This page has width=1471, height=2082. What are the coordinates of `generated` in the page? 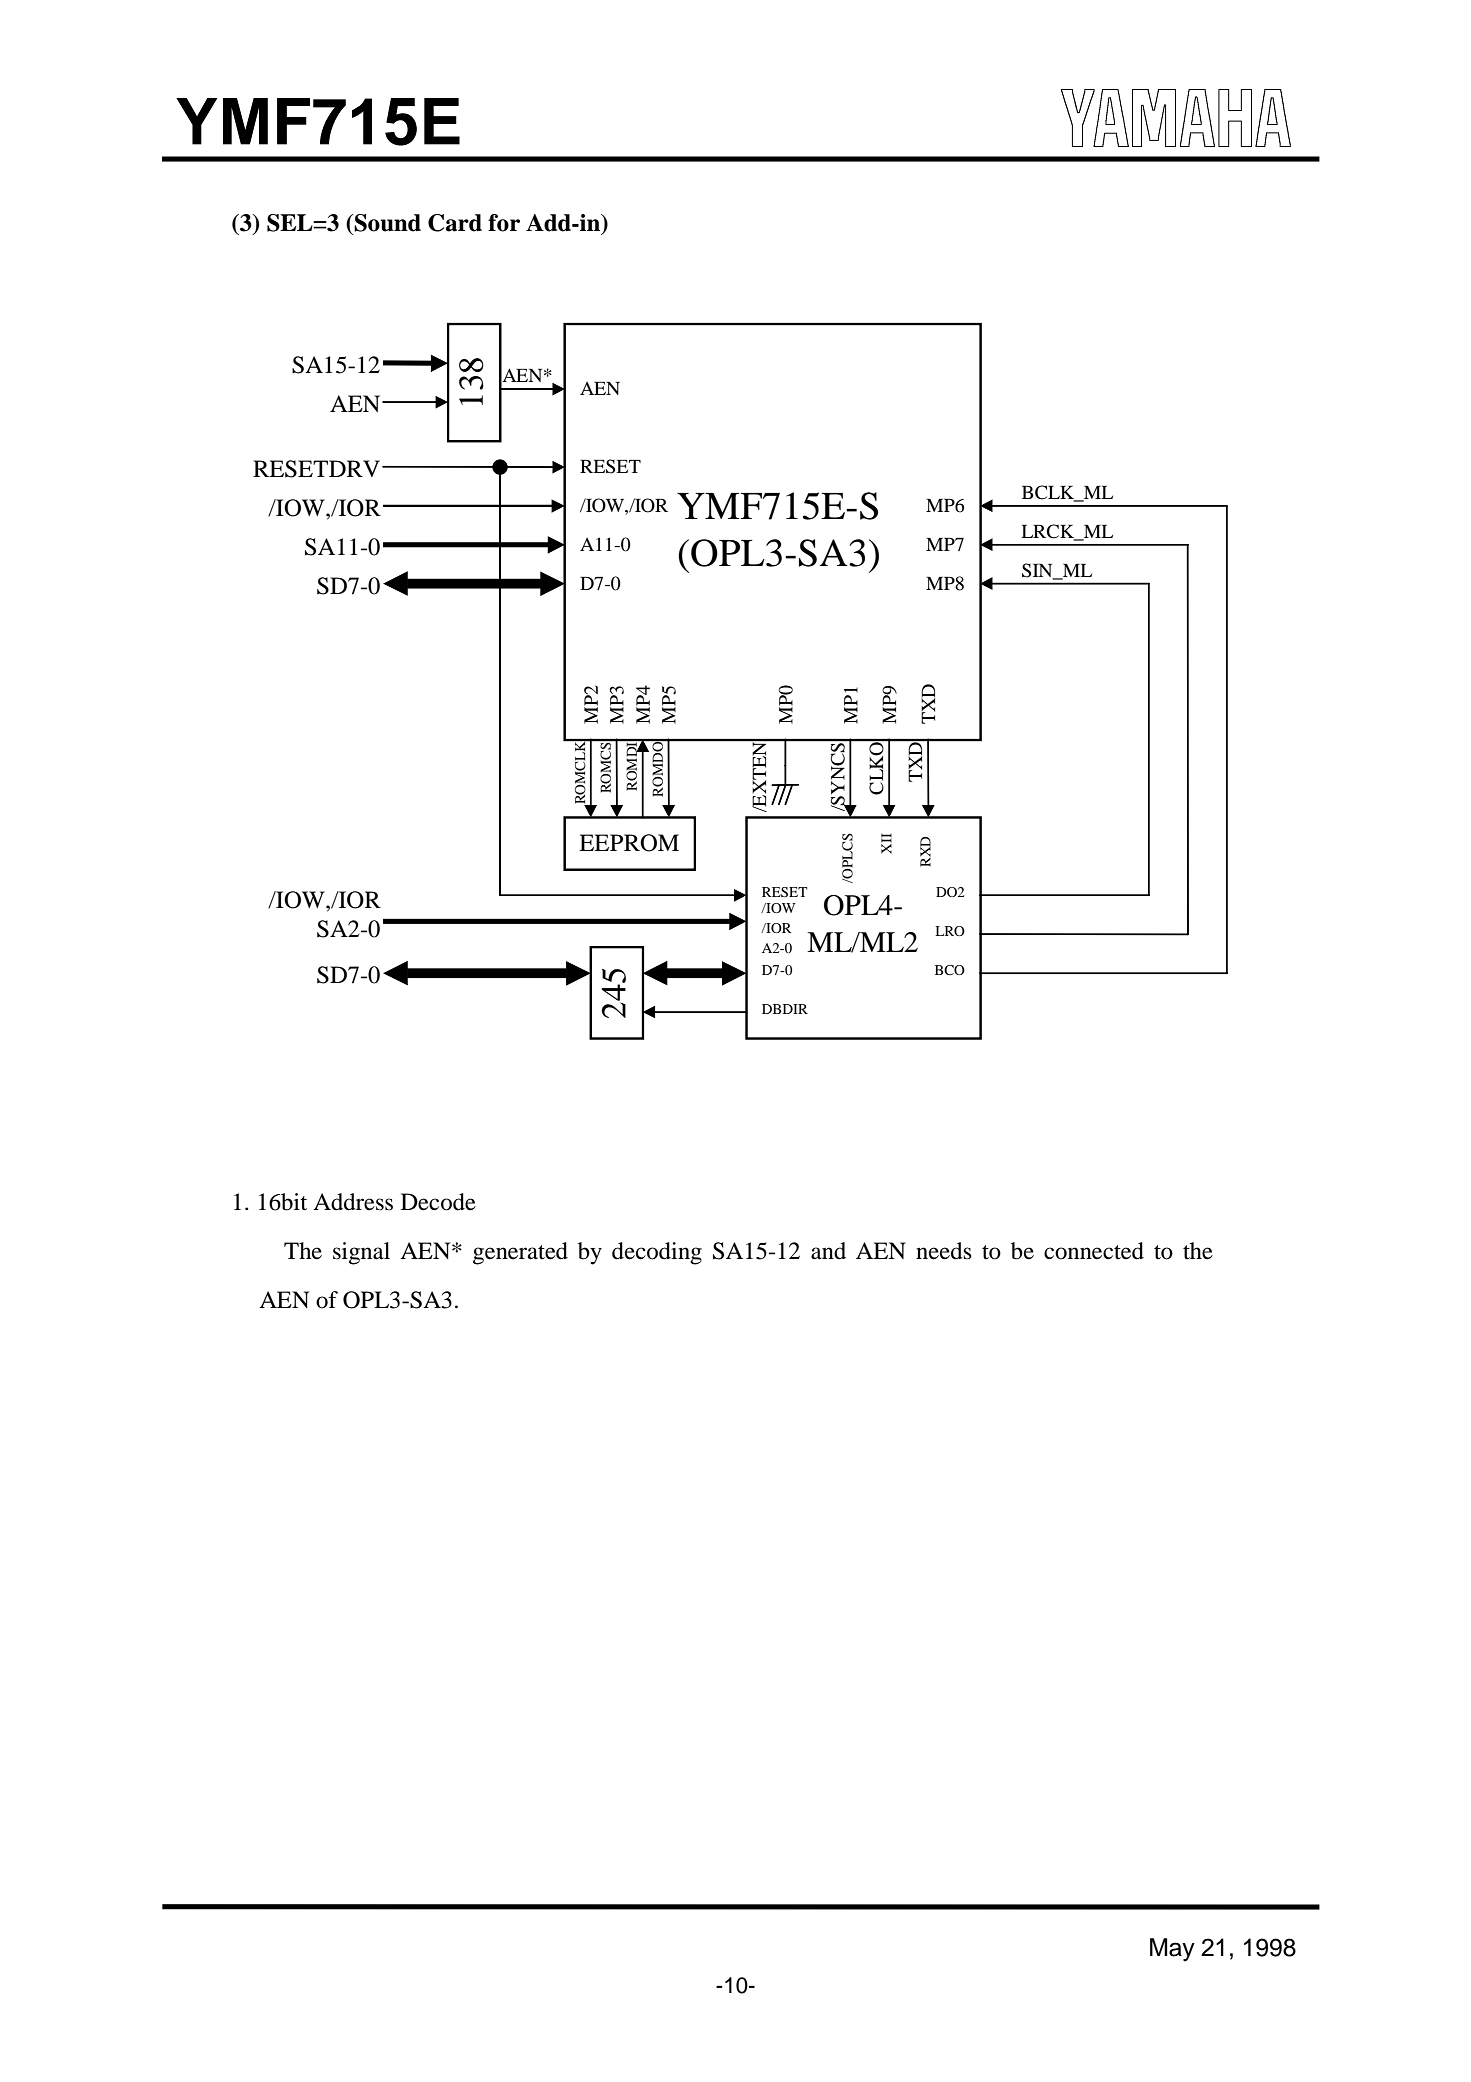 It's located at (520, 1253).
